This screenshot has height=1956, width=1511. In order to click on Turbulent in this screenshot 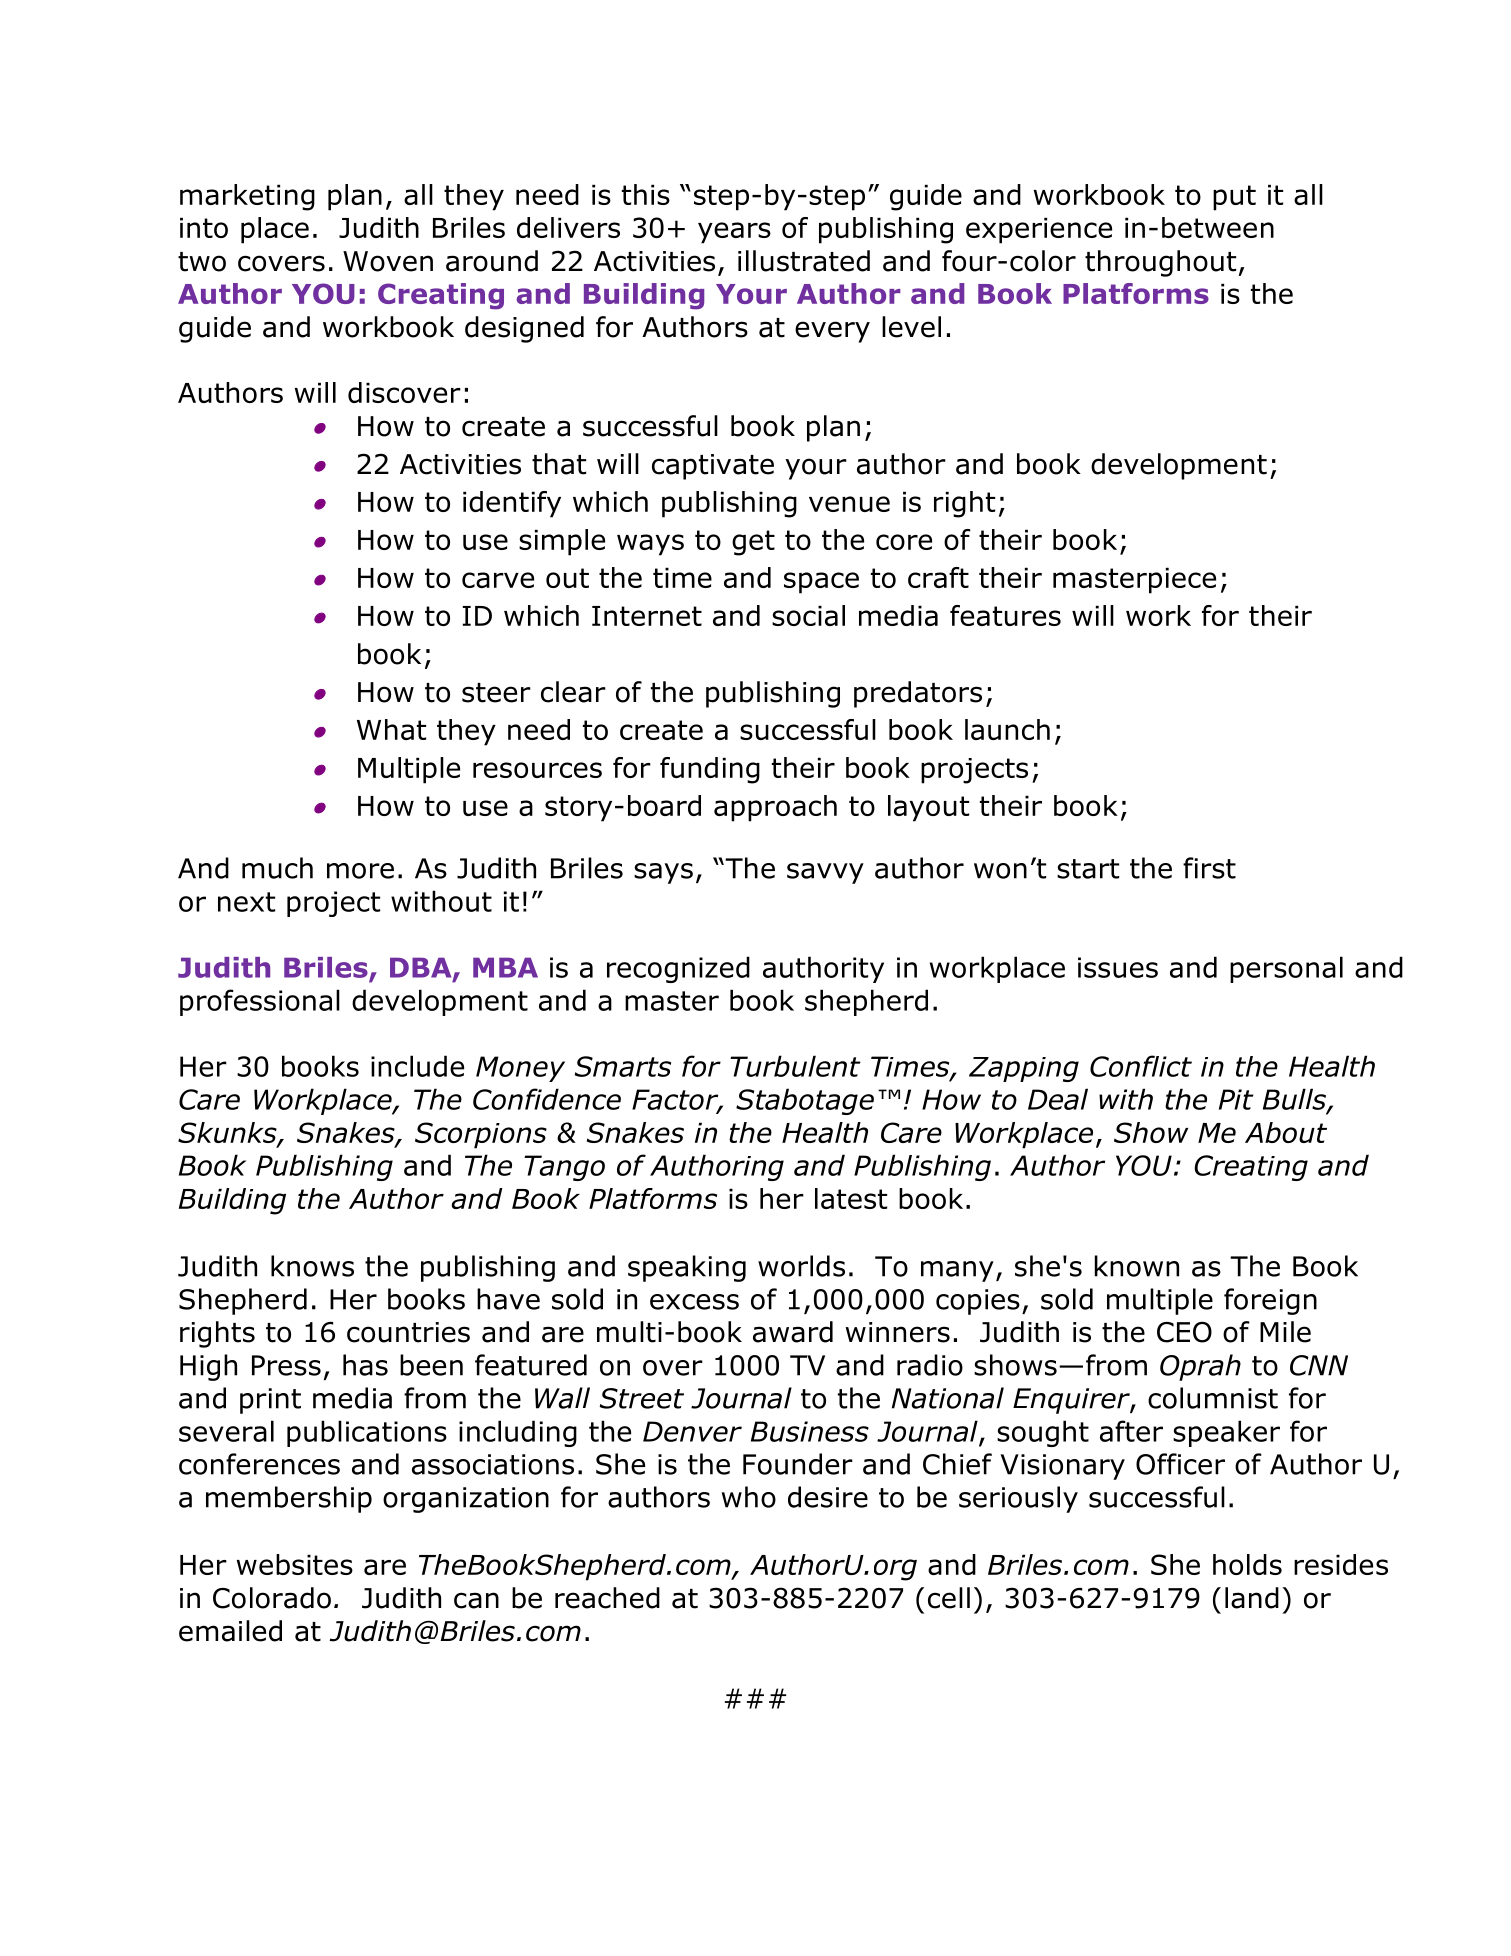, I will do `click(795, 1066)`.
